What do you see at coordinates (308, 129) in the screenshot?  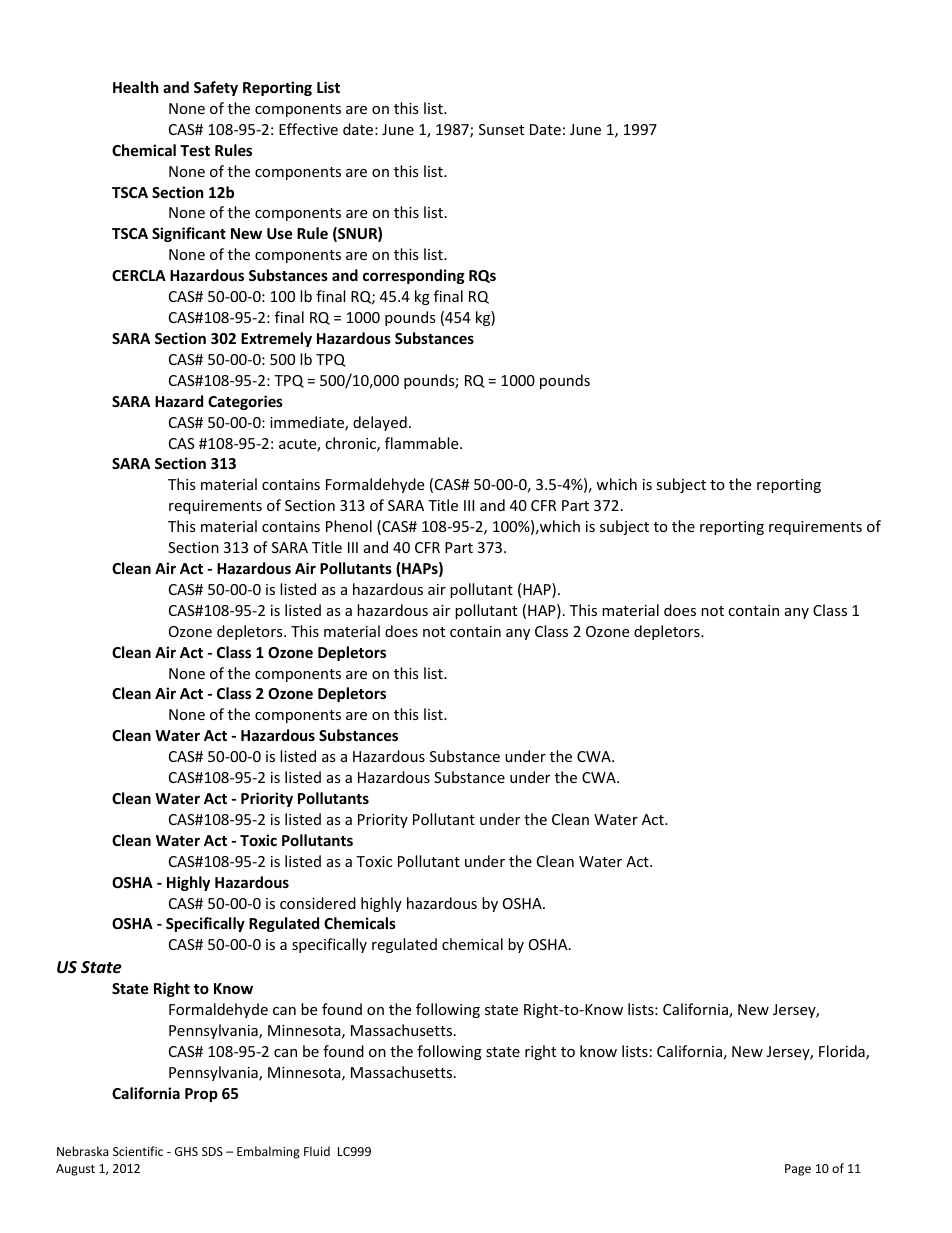 I see `Effective` at bounding box center [308, 129].
